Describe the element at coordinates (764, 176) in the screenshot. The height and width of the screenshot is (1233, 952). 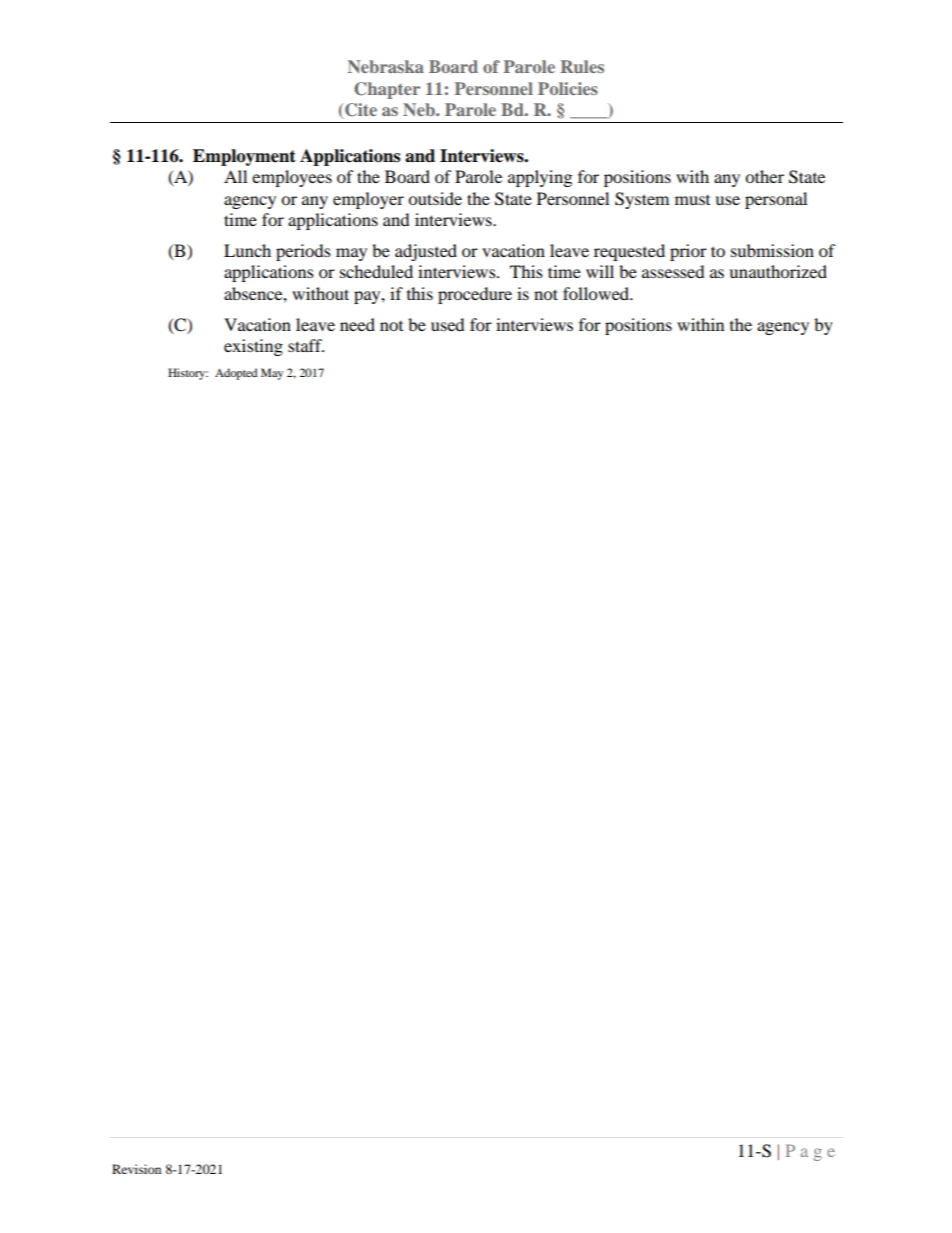
I see `other` at that location.
